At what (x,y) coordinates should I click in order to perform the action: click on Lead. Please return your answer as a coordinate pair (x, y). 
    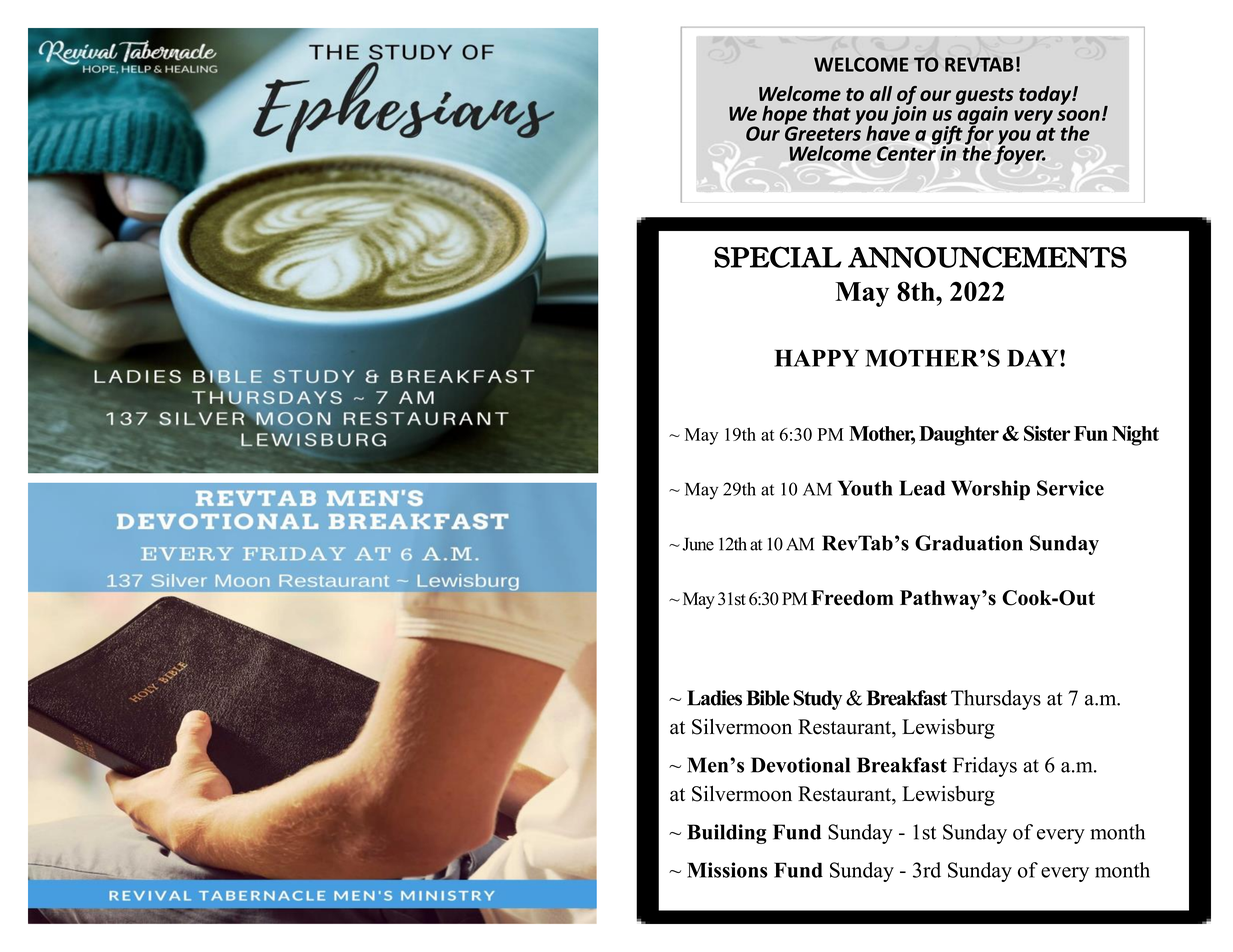
    Looking at the image, I should click on (922, 488).
